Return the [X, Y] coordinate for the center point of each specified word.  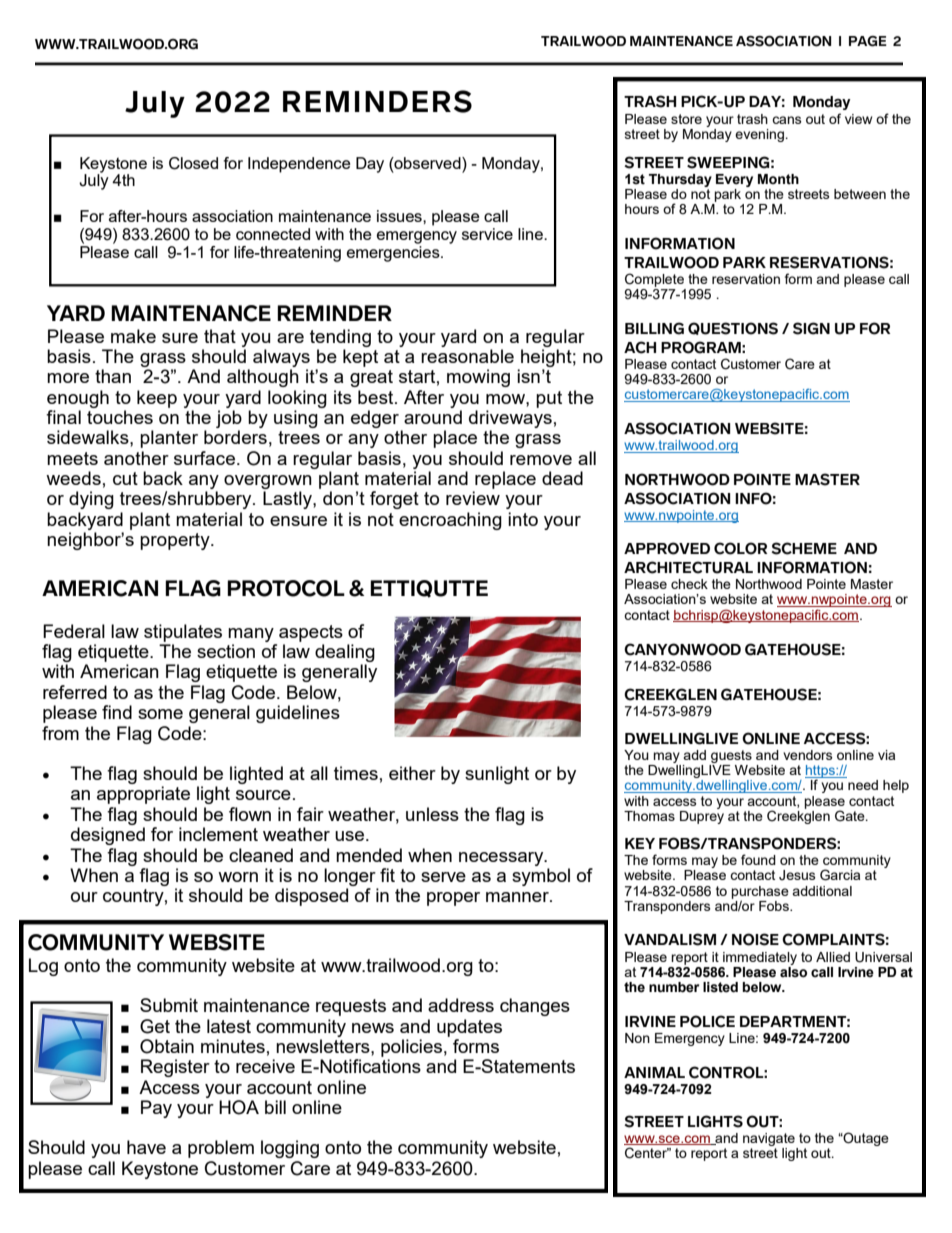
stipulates [183, 633]
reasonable [467, 356]
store [686, 119]
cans [787, 120]
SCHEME [804, 548]
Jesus [797, 875]
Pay [156, 1109]
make [133, 336]
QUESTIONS [733, 328]
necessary [502, 859]
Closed [193, 163]
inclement [218, 834]
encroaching [450, 521]
